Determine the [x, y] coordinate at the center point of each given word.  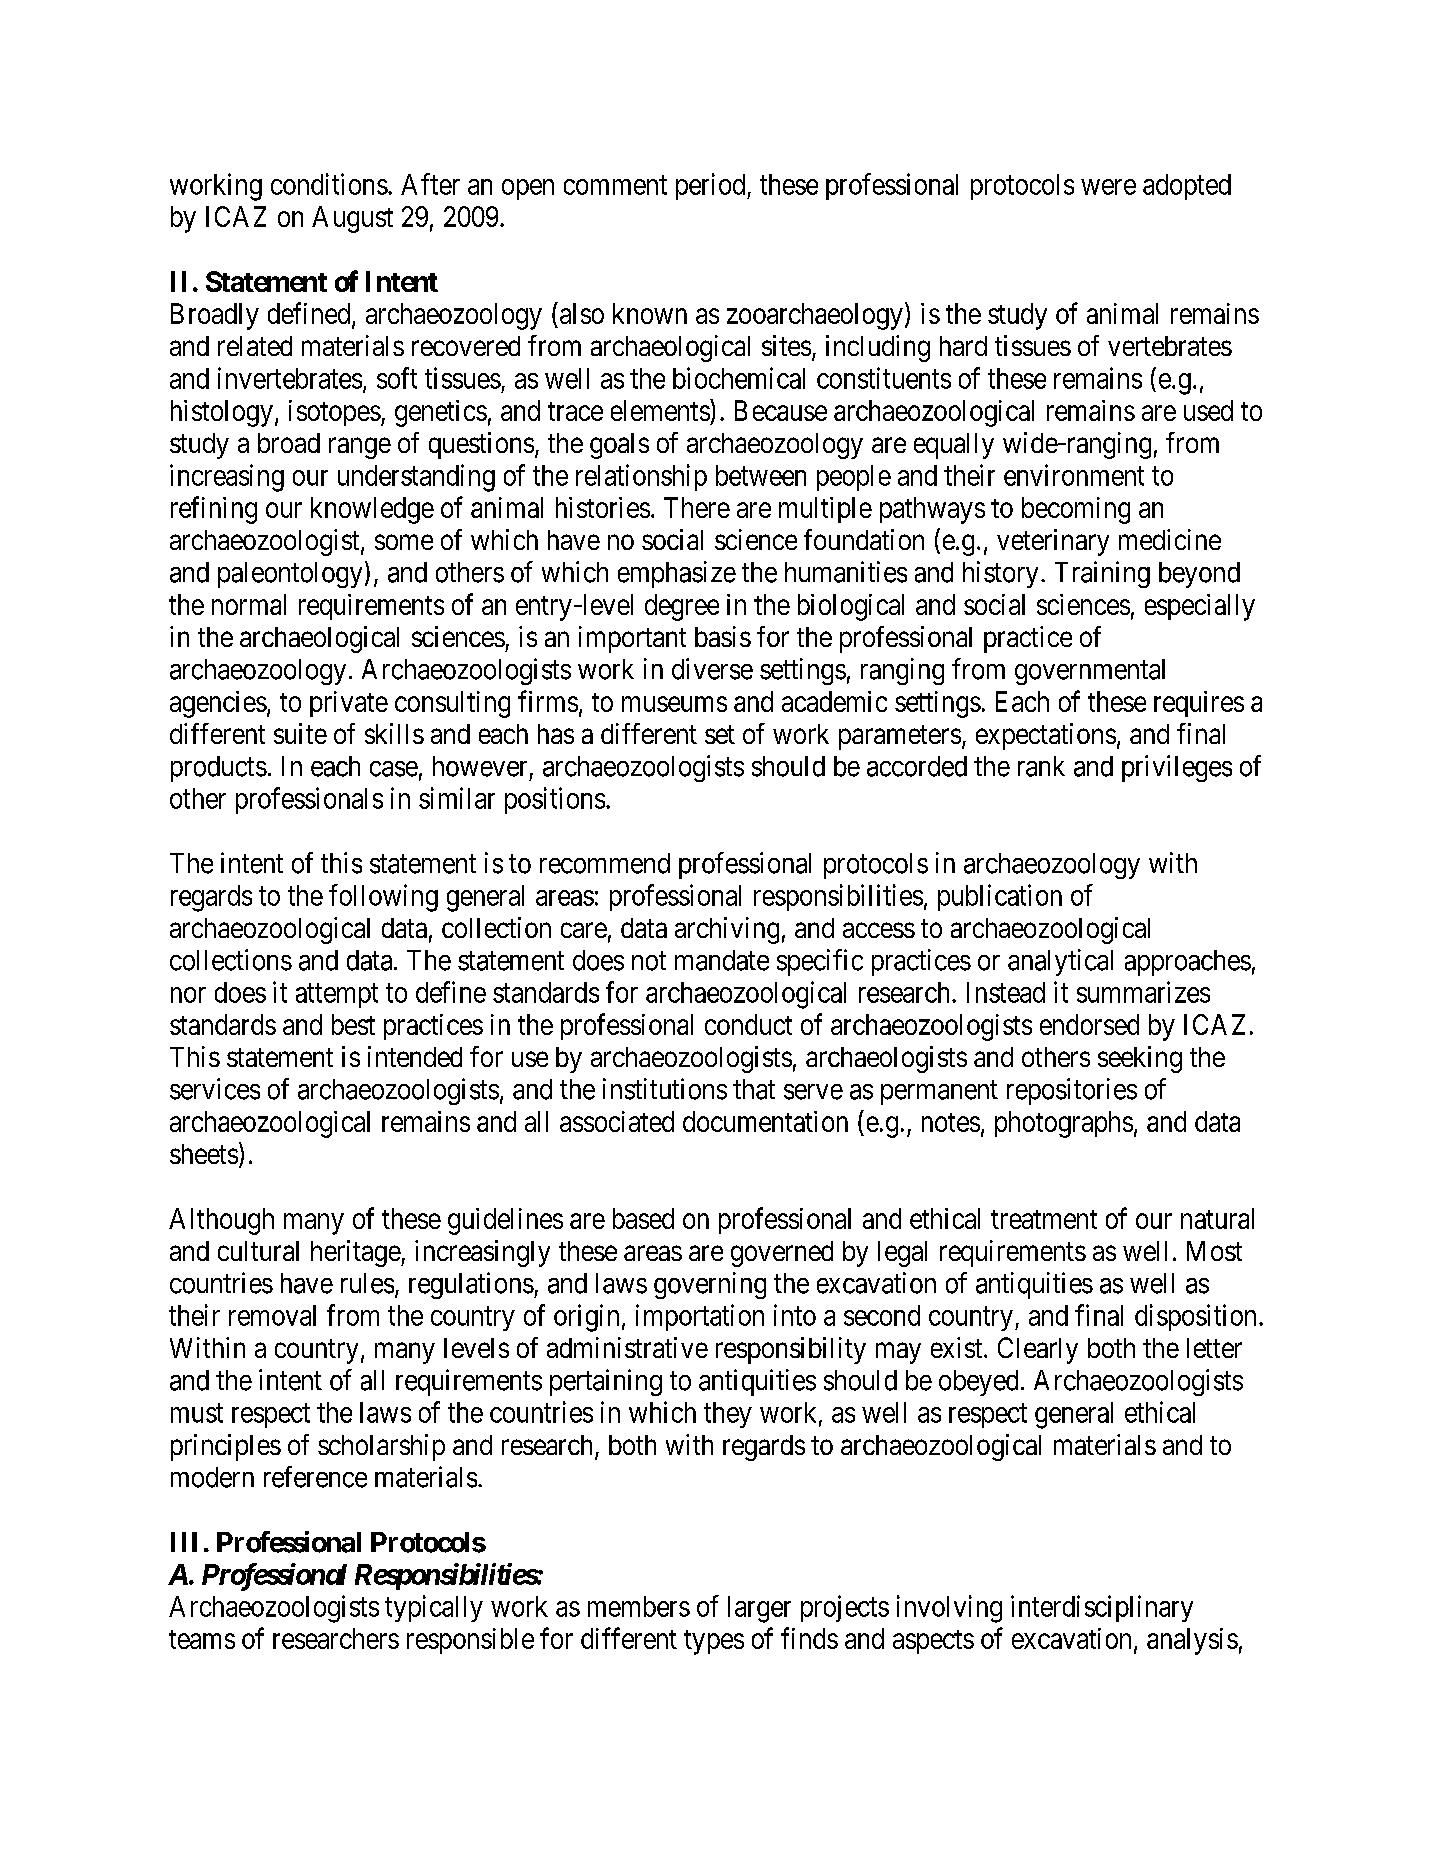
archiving [727, 930]
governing [710, 1285]
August [352, 219]
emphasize [677, 574]
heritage [356, 1253]
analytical [1060, 962]
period [712, 186]
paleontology [290, 575]
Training [1102, 574]
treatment [1044, 1219]
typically [434, 1608]
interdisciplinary [1102, 1608]
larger [759, 1609]
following [383, 898]
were [1108, 187]
